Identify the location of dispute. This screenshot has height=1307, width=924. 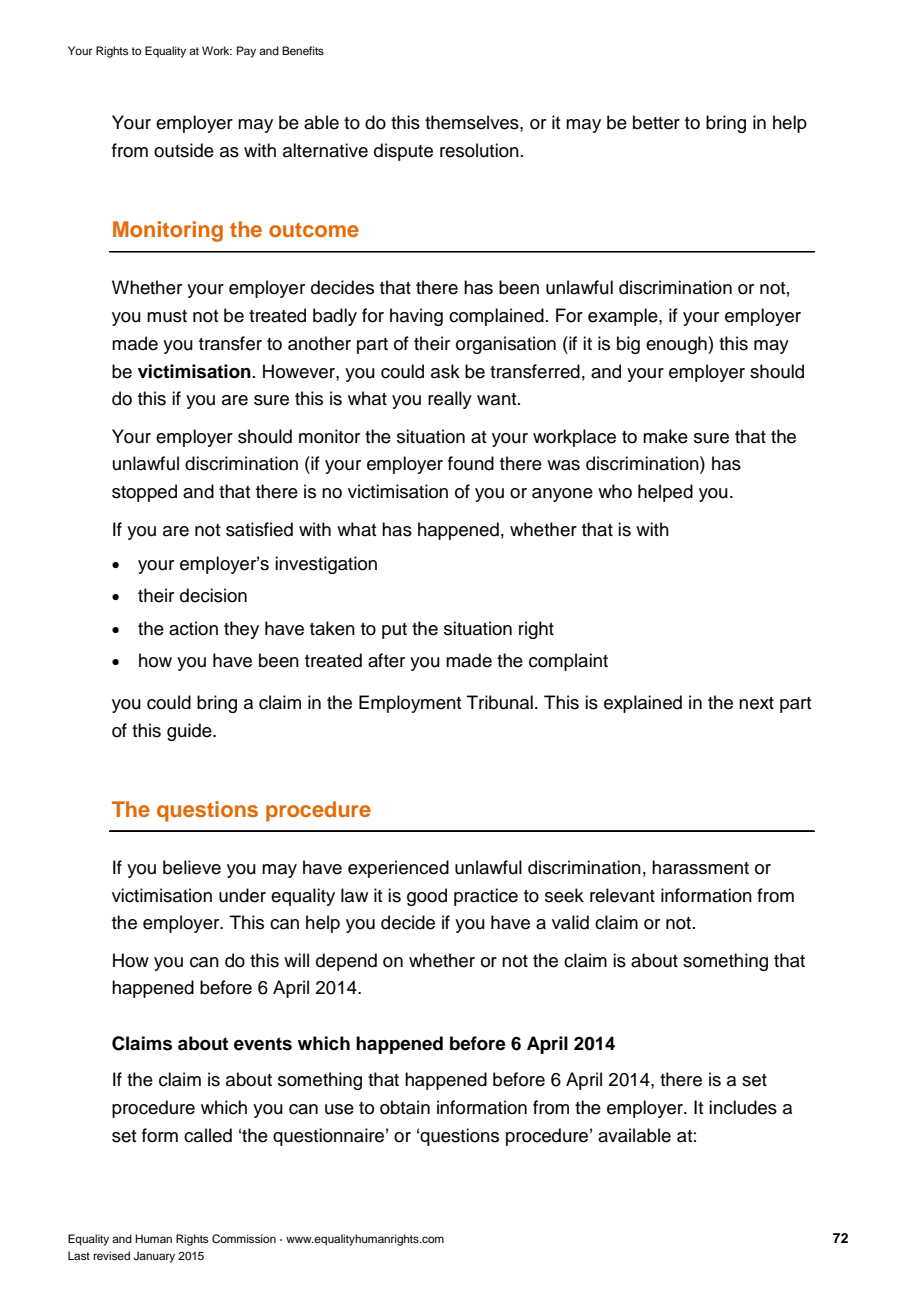
(403, 152).
